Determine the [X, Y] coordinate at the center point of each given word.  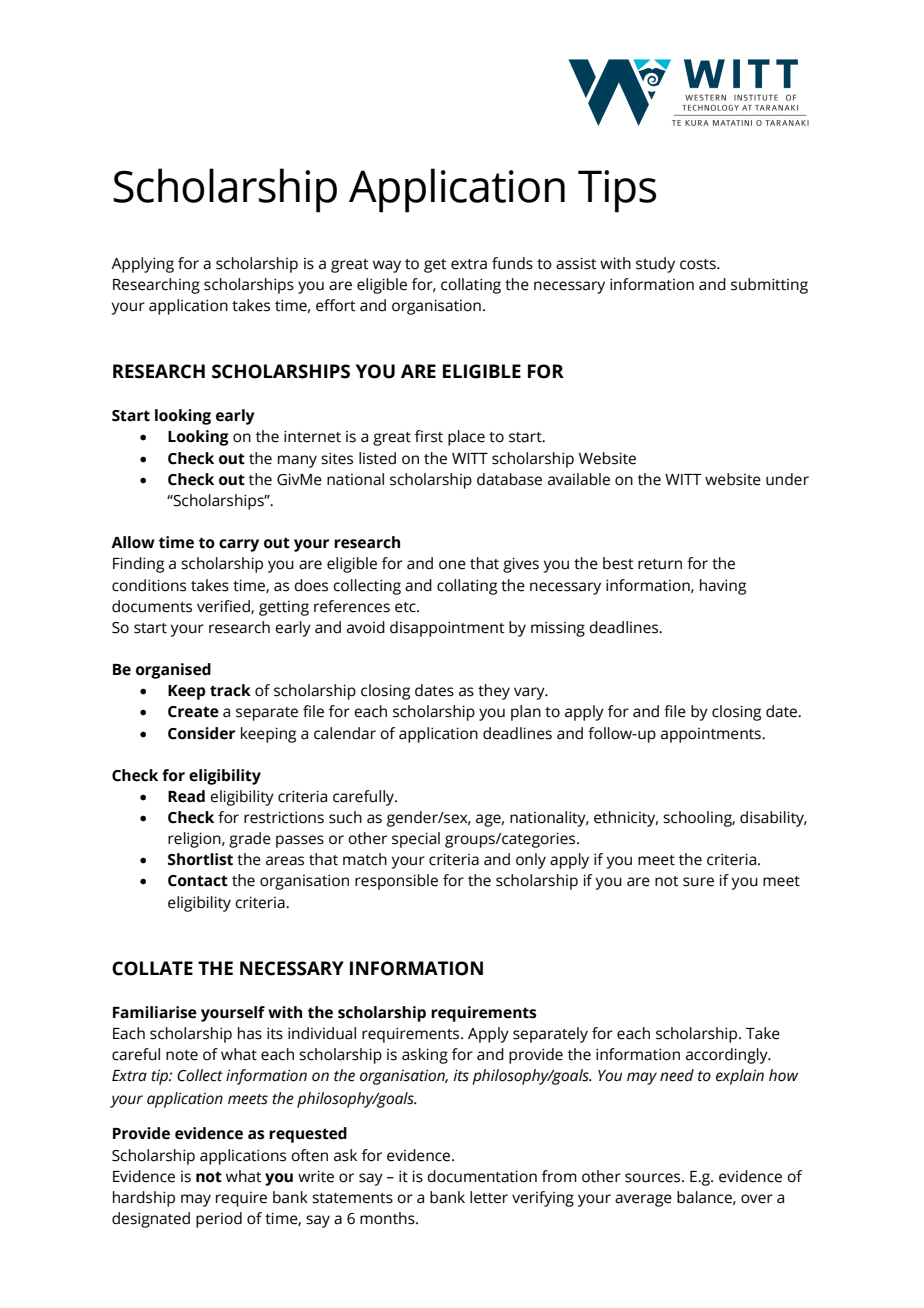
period [219, 1220]
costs [699, 264]
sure [698, 882]
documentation [482, 1176]
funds [512, 263]
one [452, 565]
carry [239, 545]
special [416, 840]
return [660, 564]
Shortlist [200, 859]
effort [336, 305]
